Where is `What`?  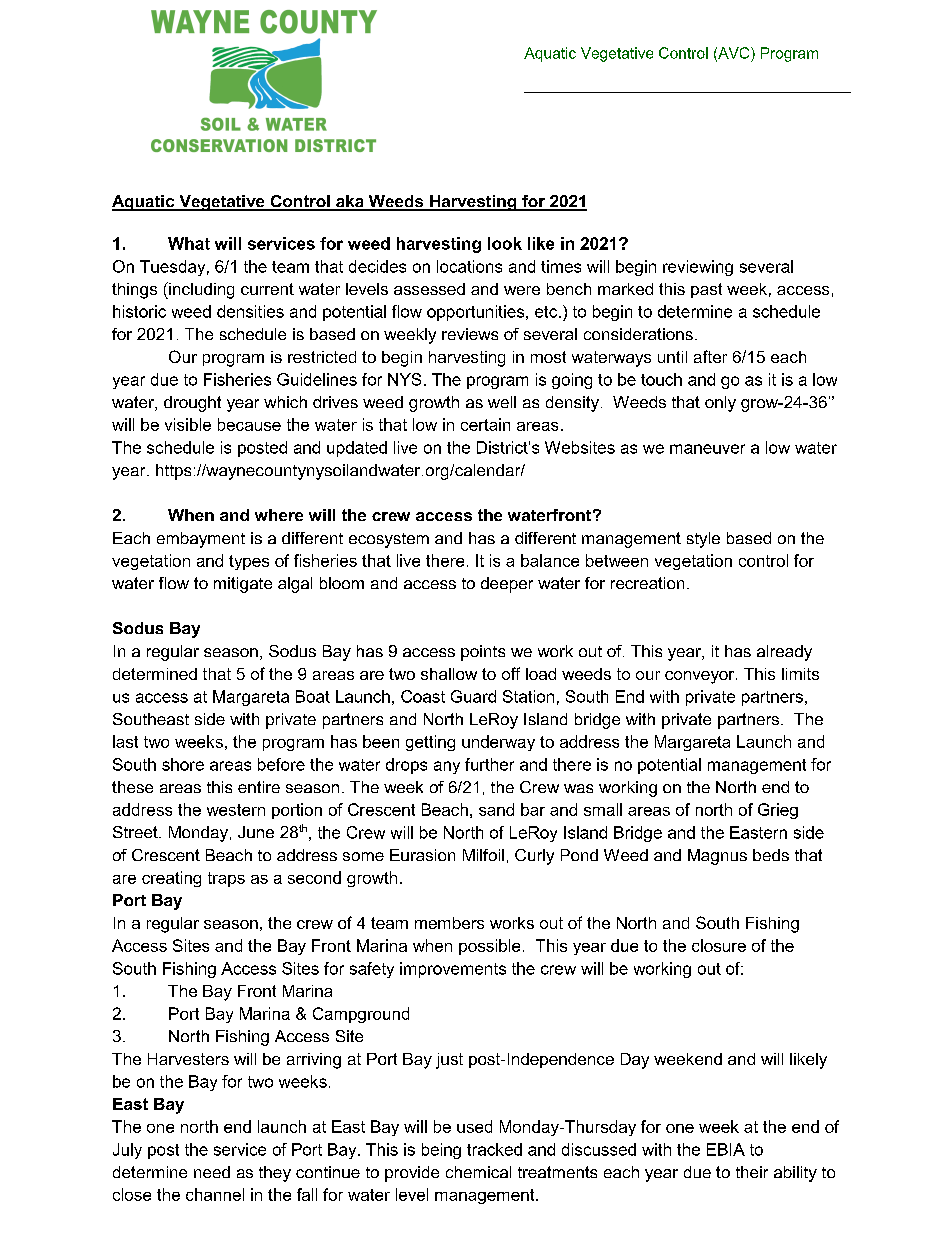
What is located at coordinates (189, 243).
